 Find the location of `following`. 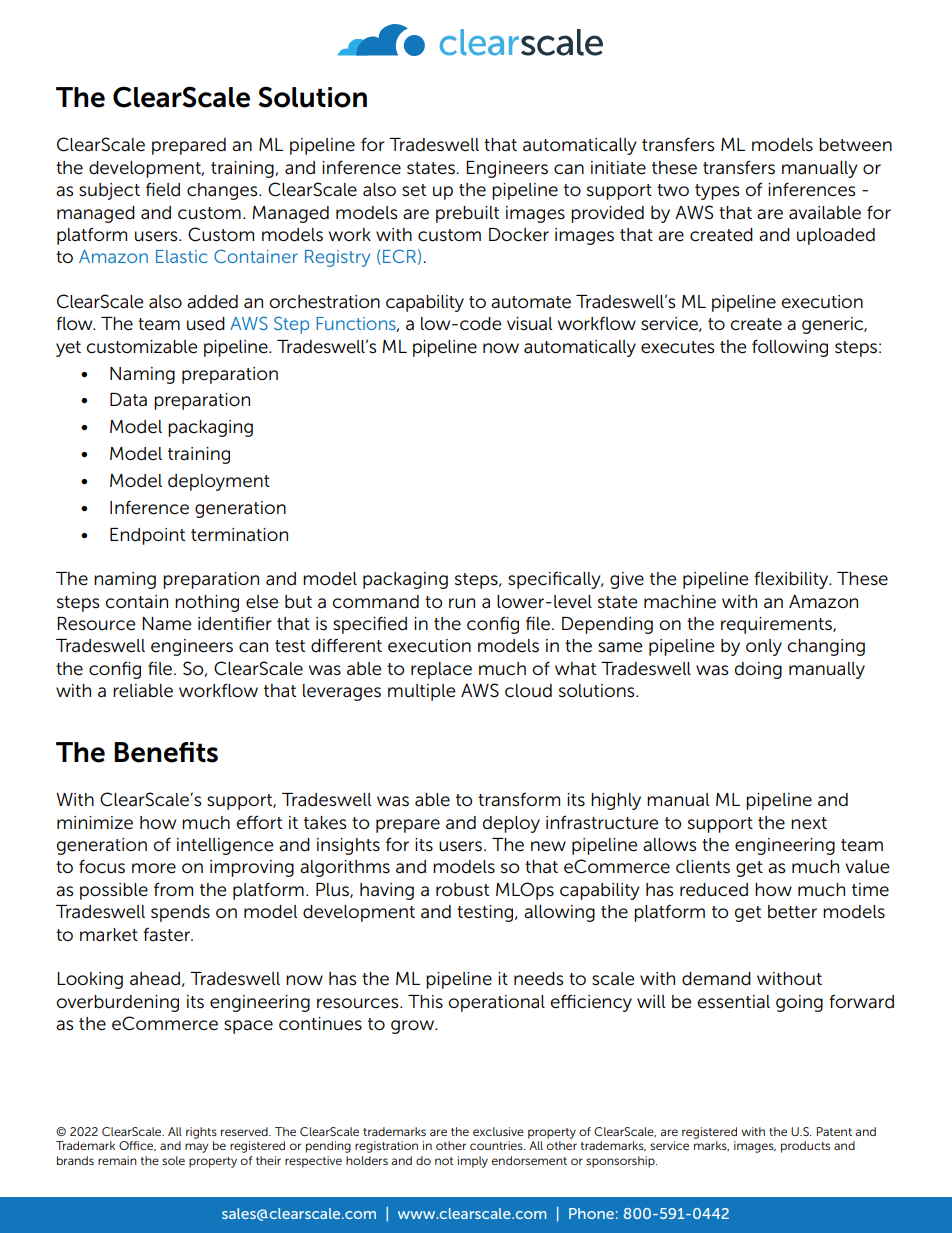

following is located at coordinates (790, 348).
